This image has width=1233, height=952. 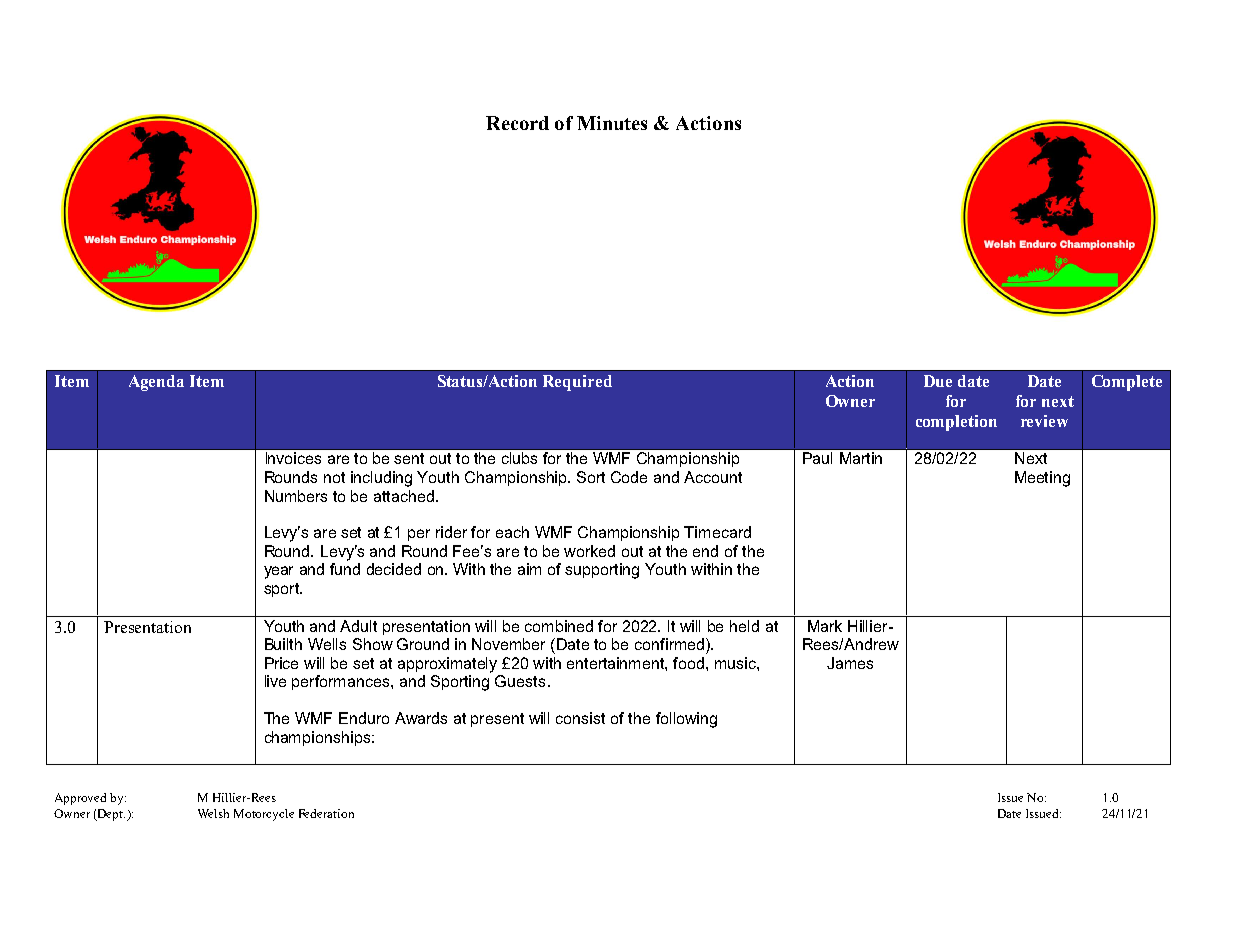 I want to click on Agenda, so click(x=156, y=383).
